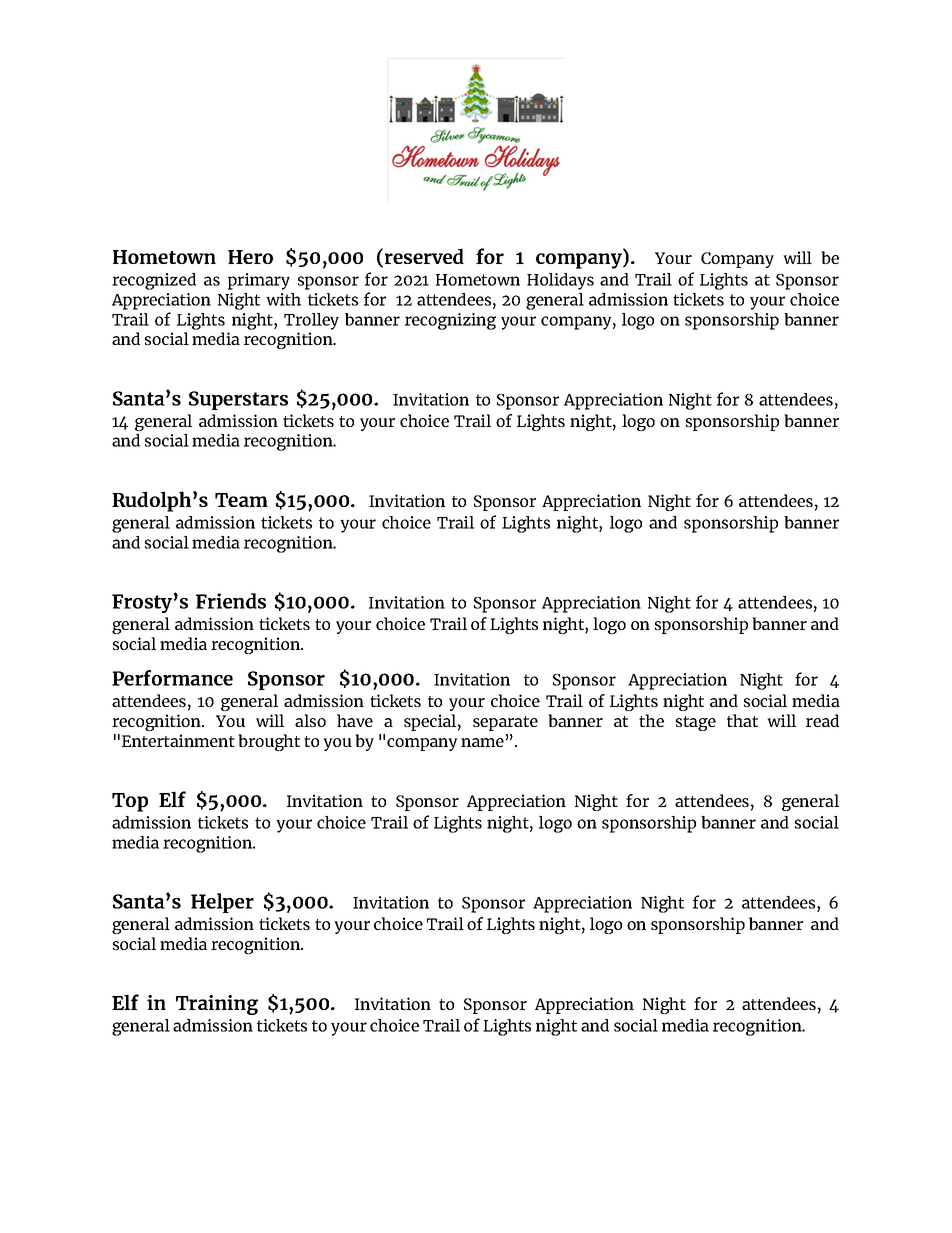  Describe the element at coordinates (259, 281) in the screenshot. I see `primary` at that location.
